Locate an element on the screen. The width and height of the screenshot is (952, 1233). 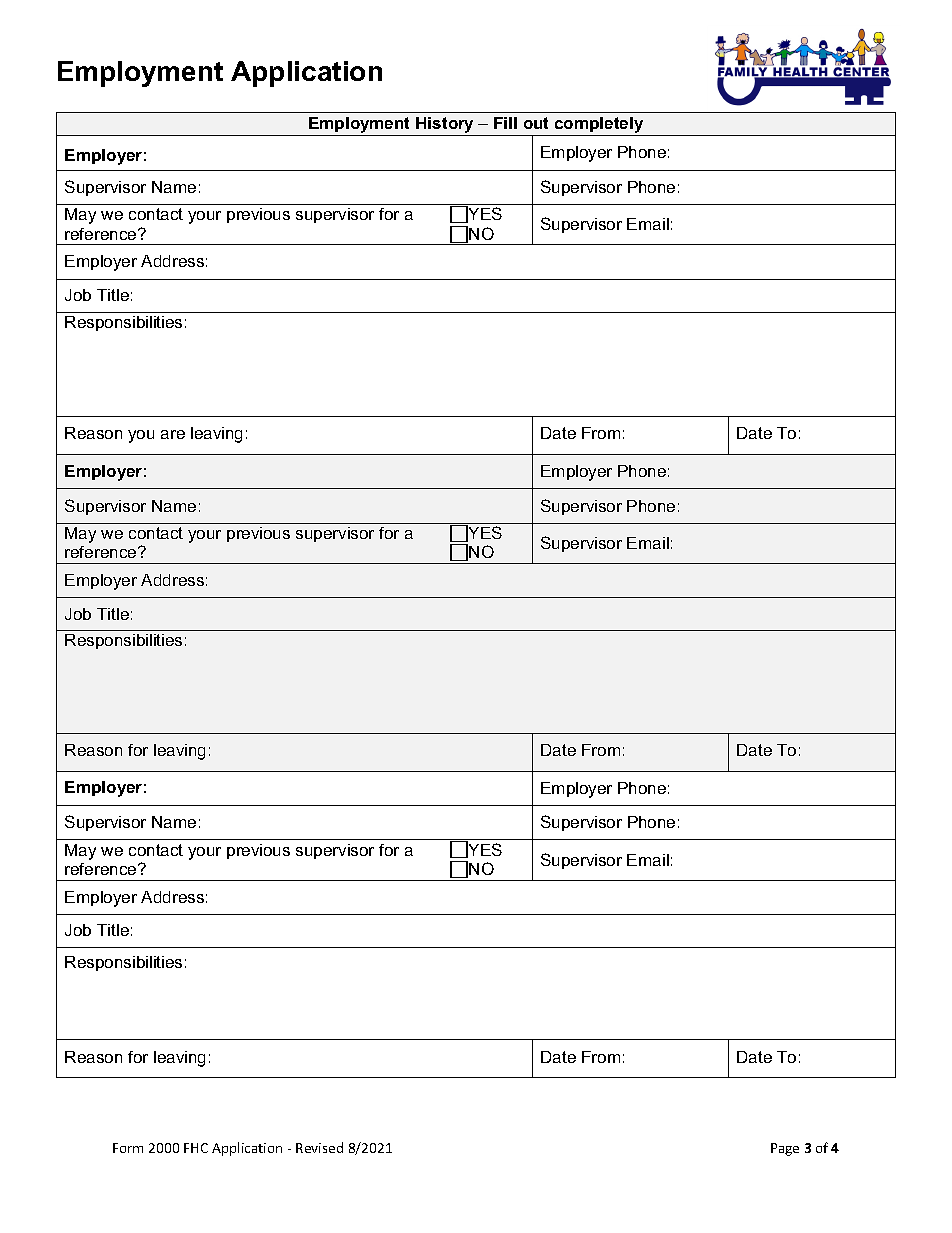
History is located at coordinates (445, 126).
